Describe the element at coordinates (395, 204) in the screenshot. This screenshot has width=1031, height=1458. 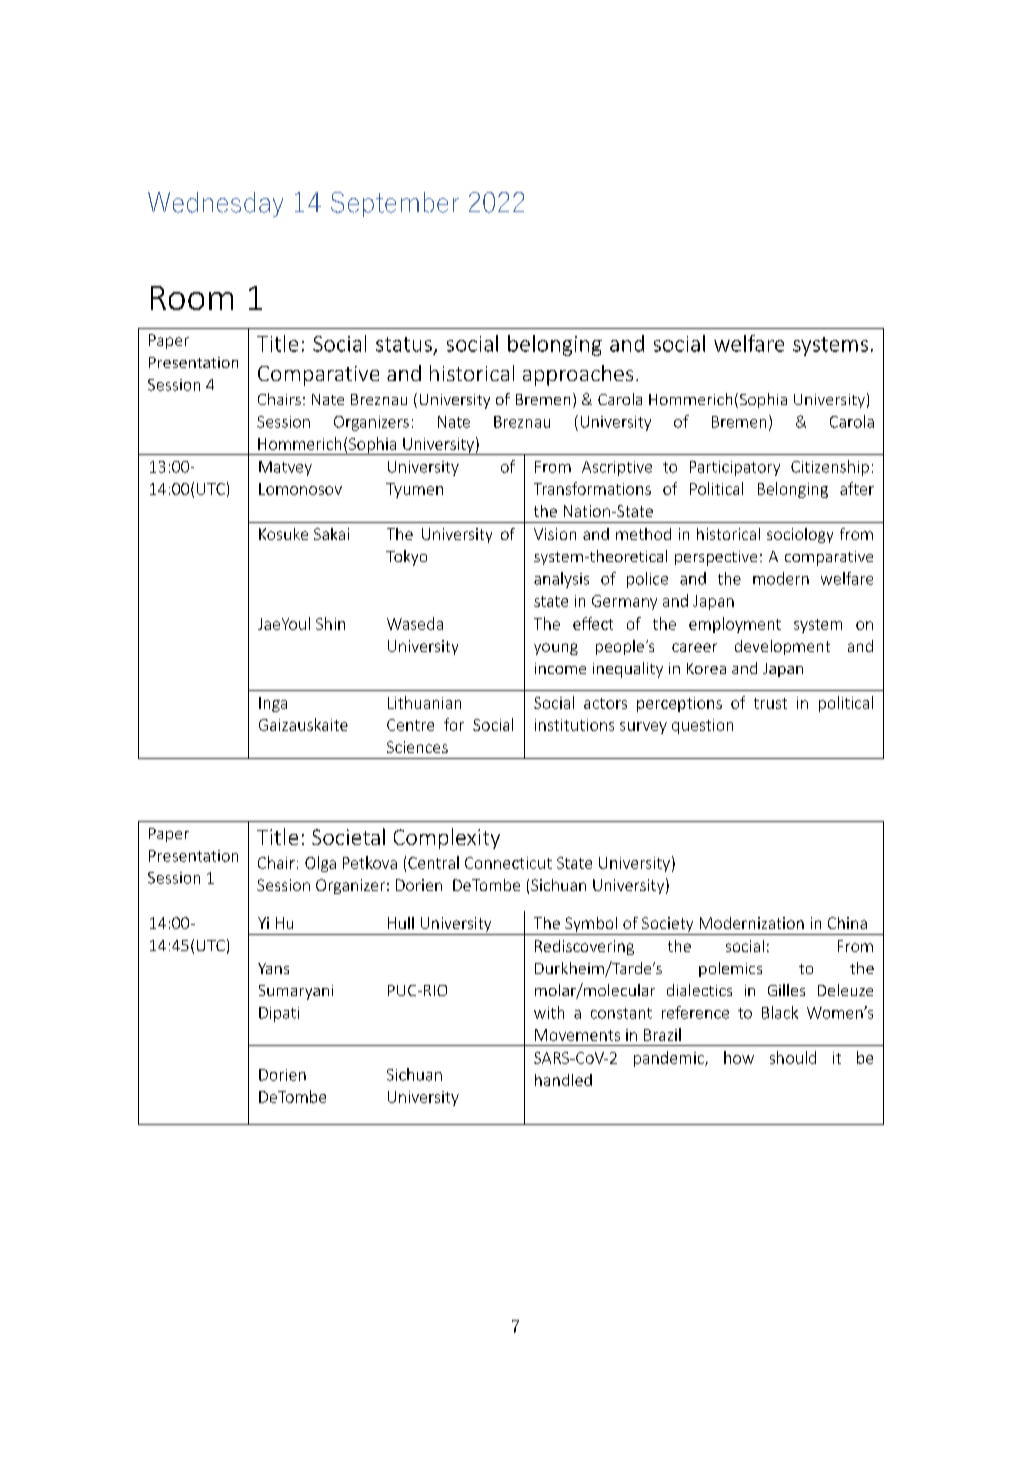
I see `September` at that location.
